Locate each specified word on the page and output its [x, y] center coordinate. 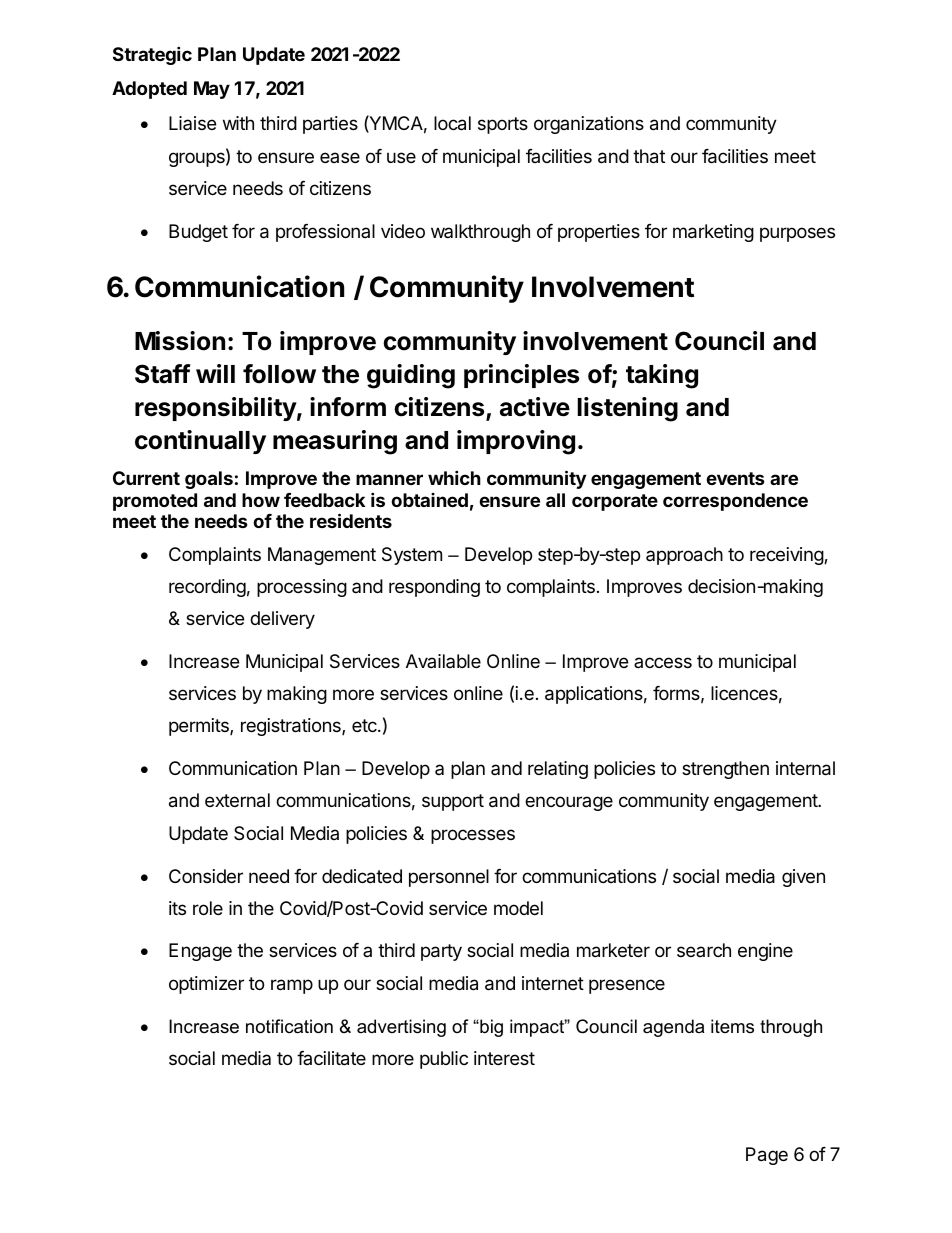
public [444, 1060]
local [452, 123]
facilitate [331, 1058]
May [212, 90]
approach [684, 556]
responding [434, 588]
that [649, 156]
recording [207, 588]
